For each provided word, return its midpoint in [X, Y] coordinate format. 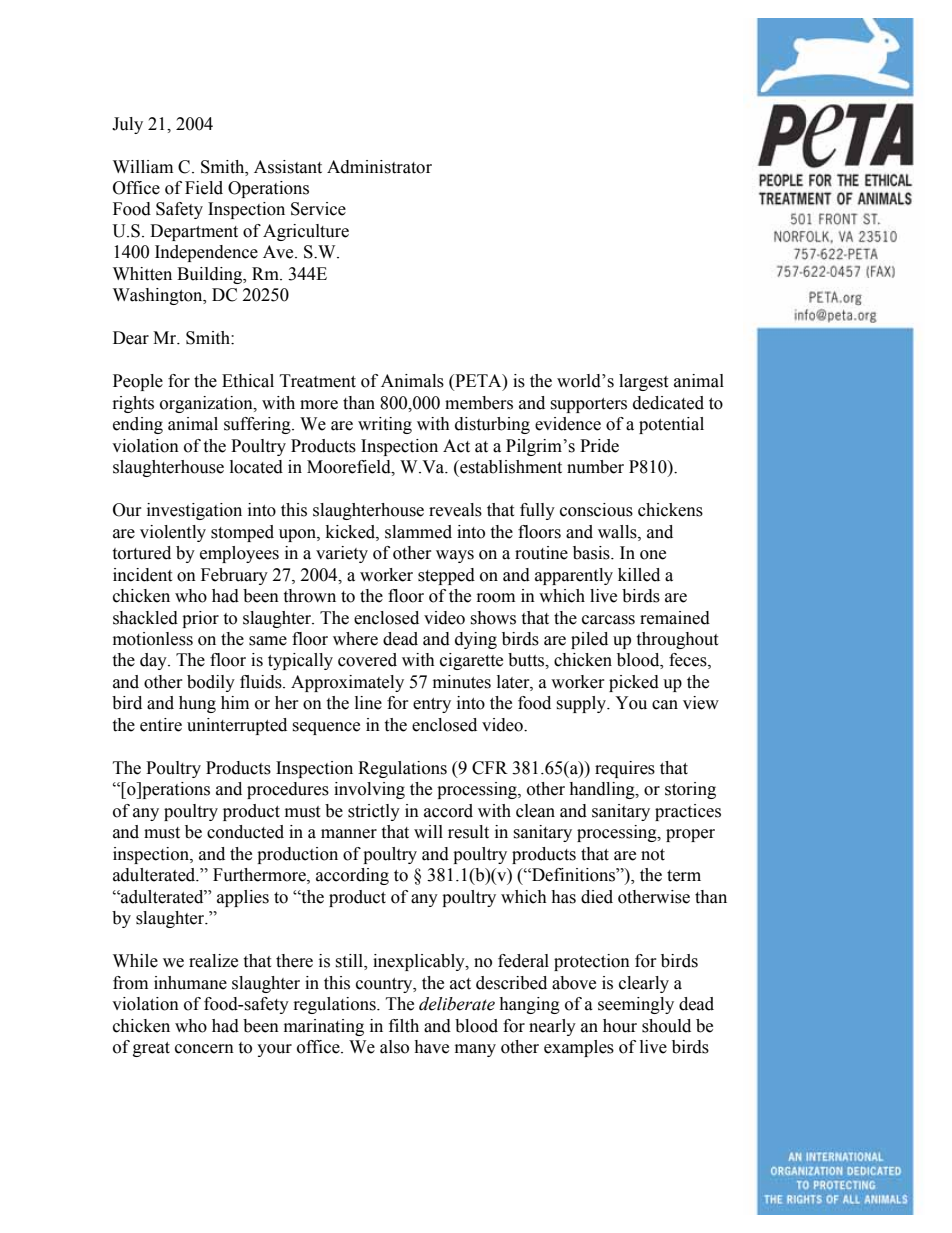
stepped [446, 576]
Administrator [379, 167]
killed [639, 575]
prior [200, 619]
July [127, 125]
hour [620, 1026]
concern [204, 1049]
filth [404, 1026]
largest [643, 382]
